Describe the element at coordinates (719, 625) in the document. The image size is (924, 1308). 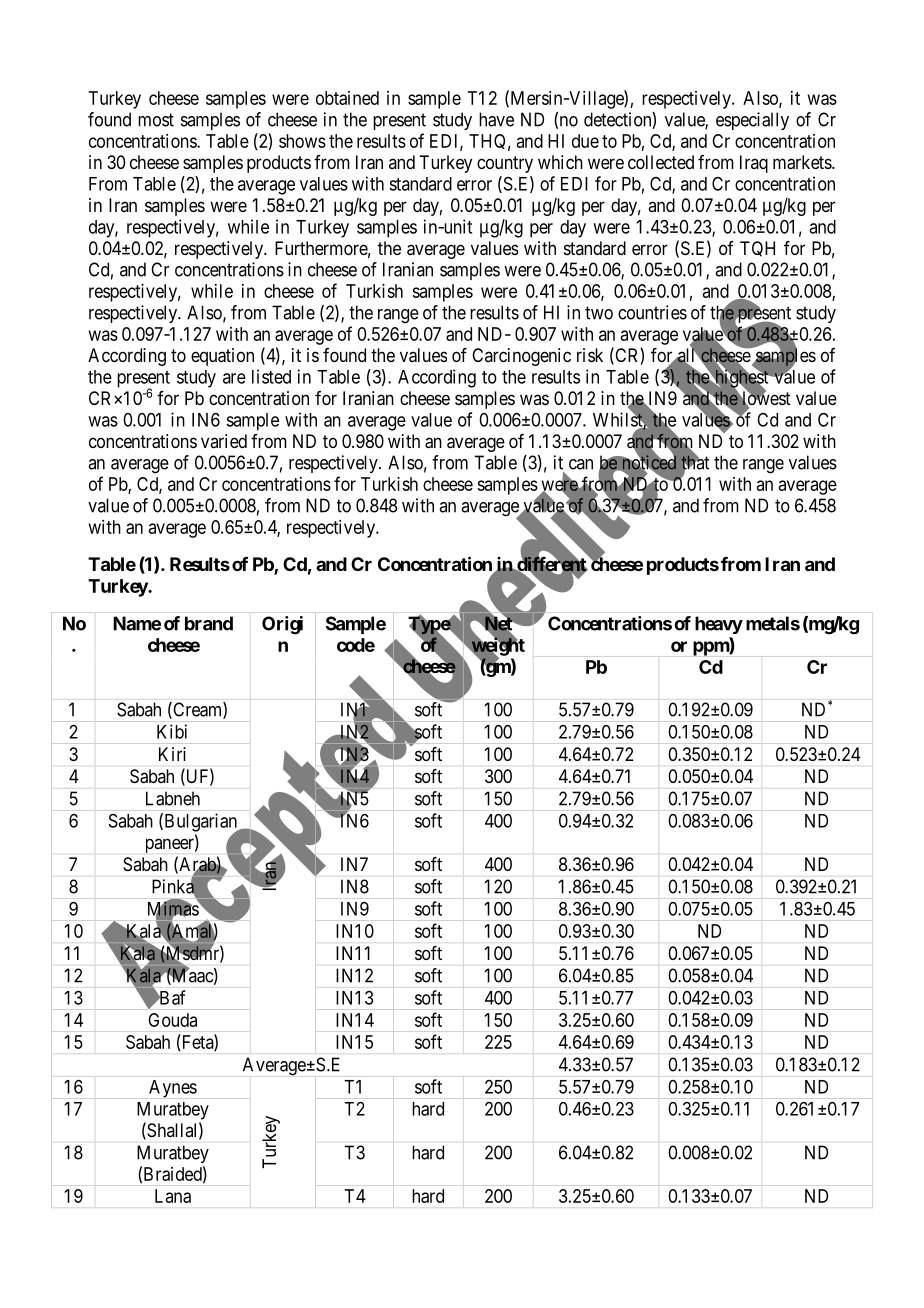
I see `heavy` at that location.
